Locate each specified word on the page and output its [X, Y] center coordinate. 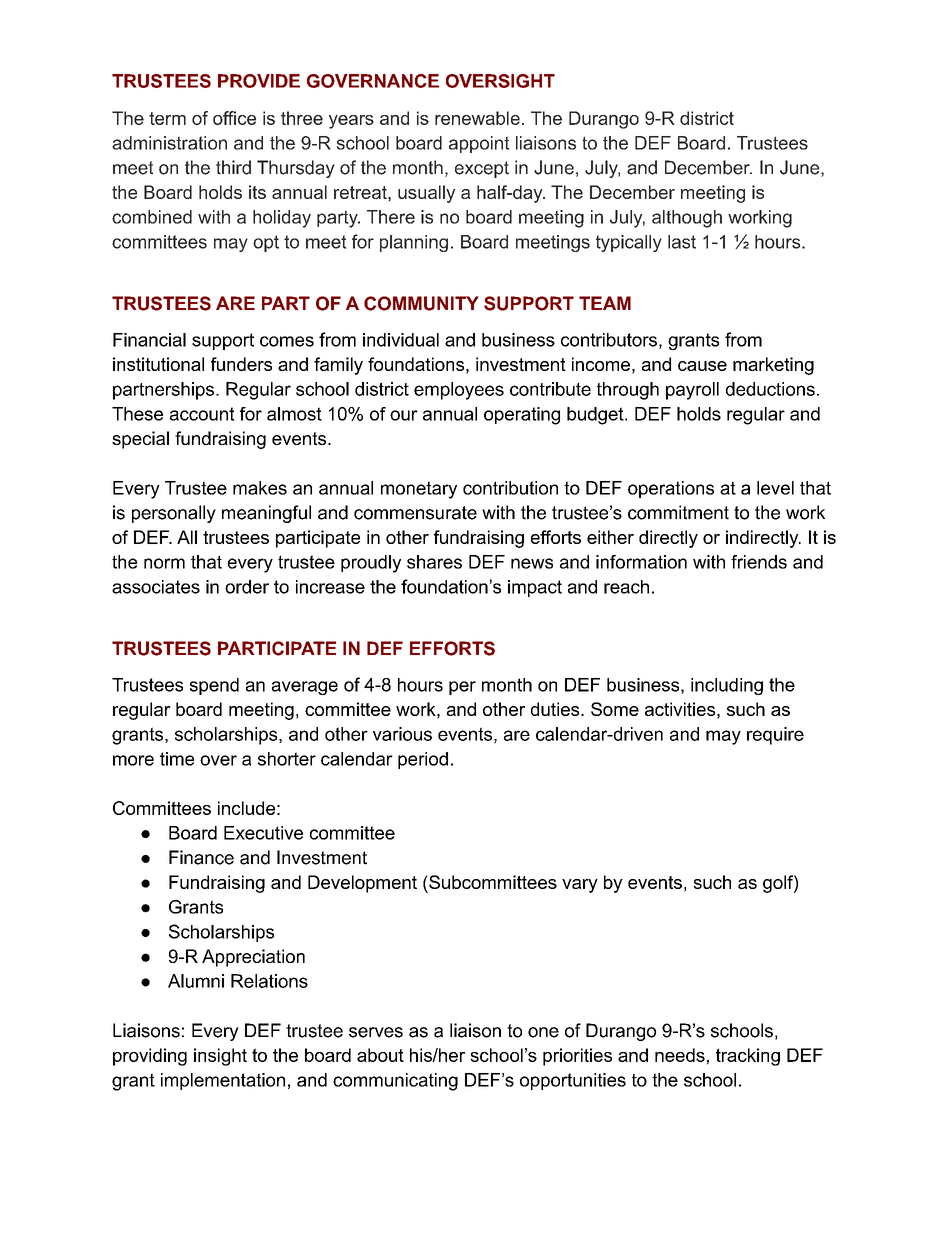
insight [220, 1057]
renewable [477, 118]
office [234, 118]
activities [680, 709]
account [202, 414]
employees [459, 391]
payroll [692, 391]
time [177, 759]
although [687, 219]
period [423, 760]
